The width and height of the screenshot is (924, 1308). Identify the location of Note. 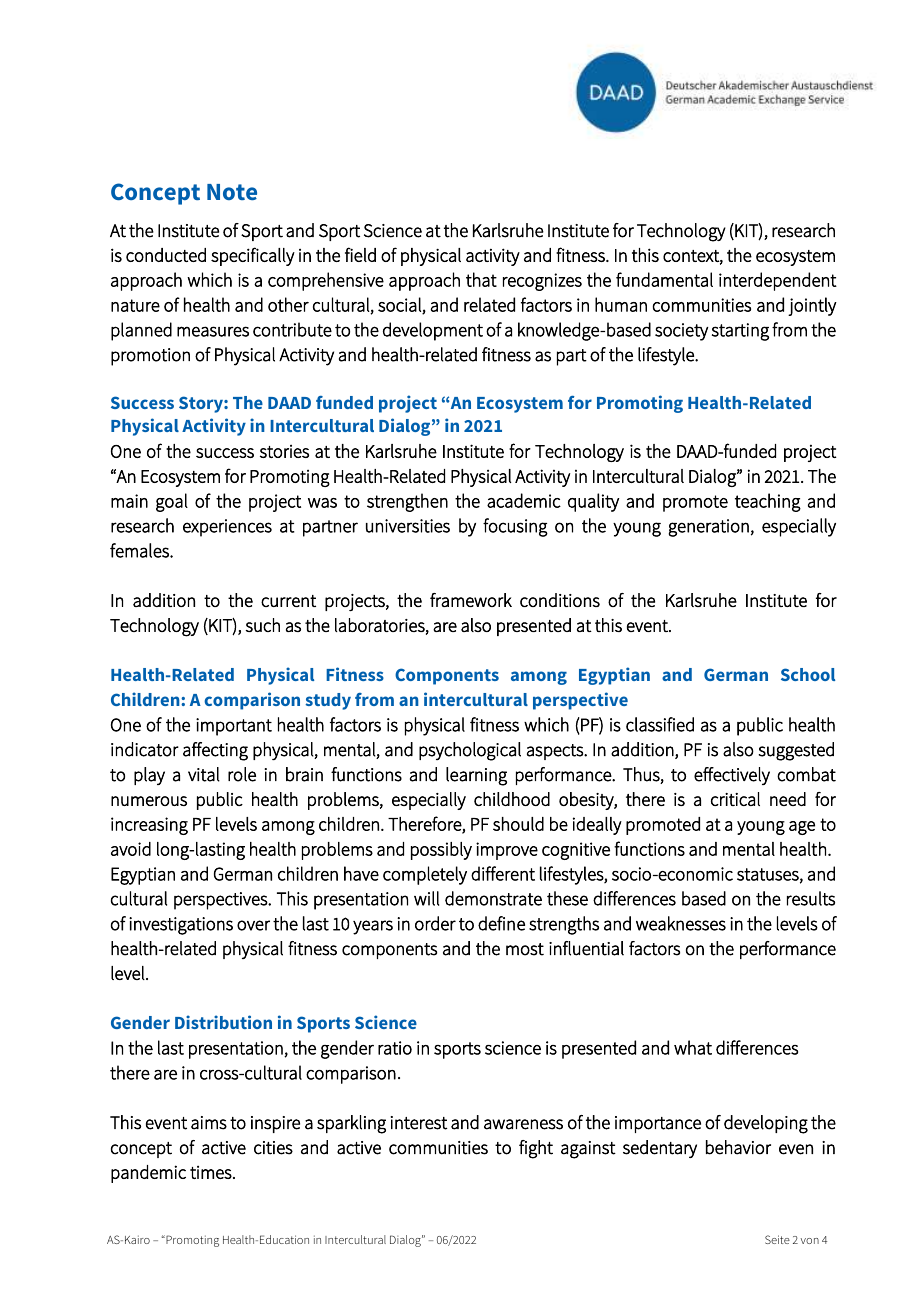
(232, 192).
